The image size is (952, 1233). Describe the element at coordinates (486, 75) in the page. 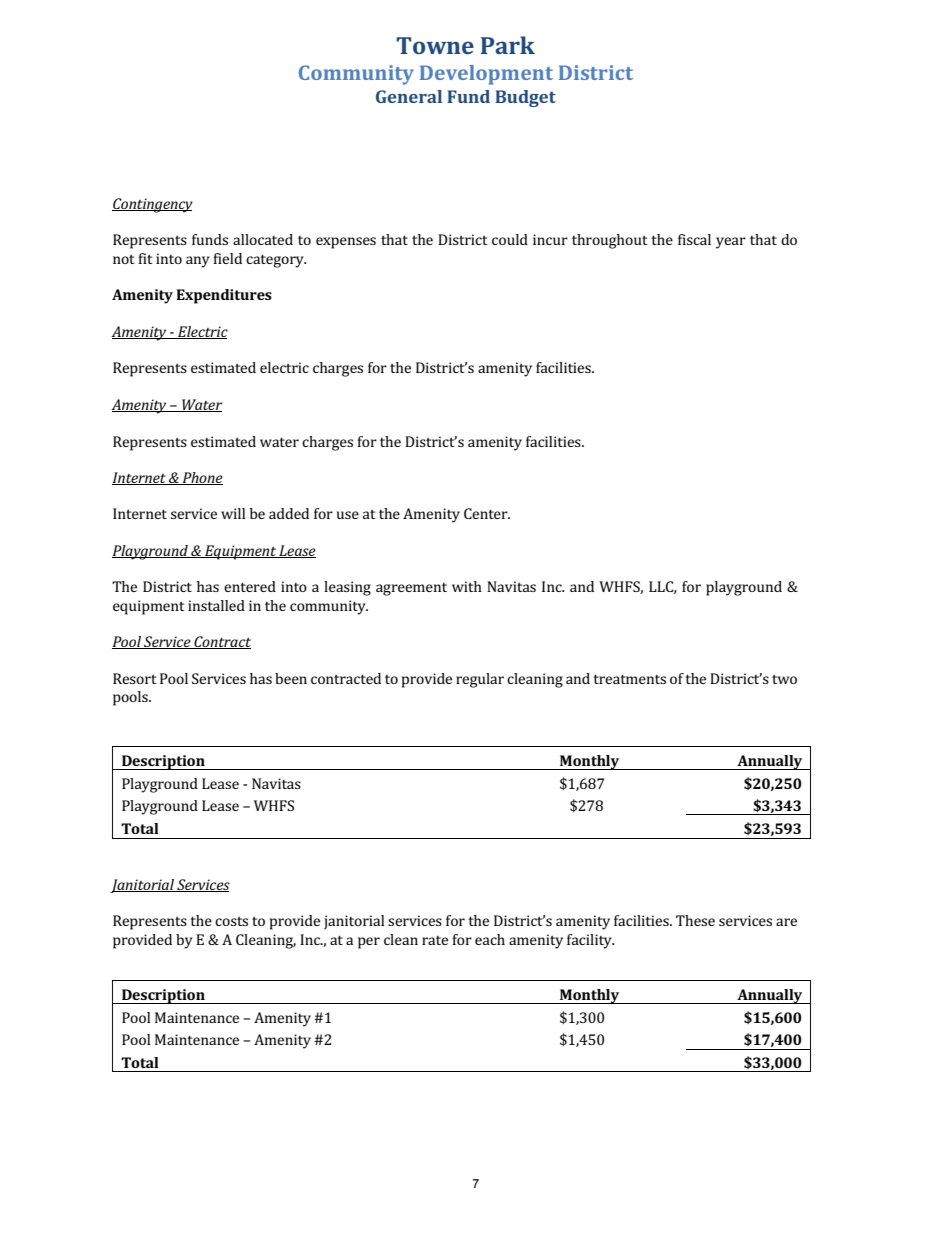

I see `Development` at that location.
